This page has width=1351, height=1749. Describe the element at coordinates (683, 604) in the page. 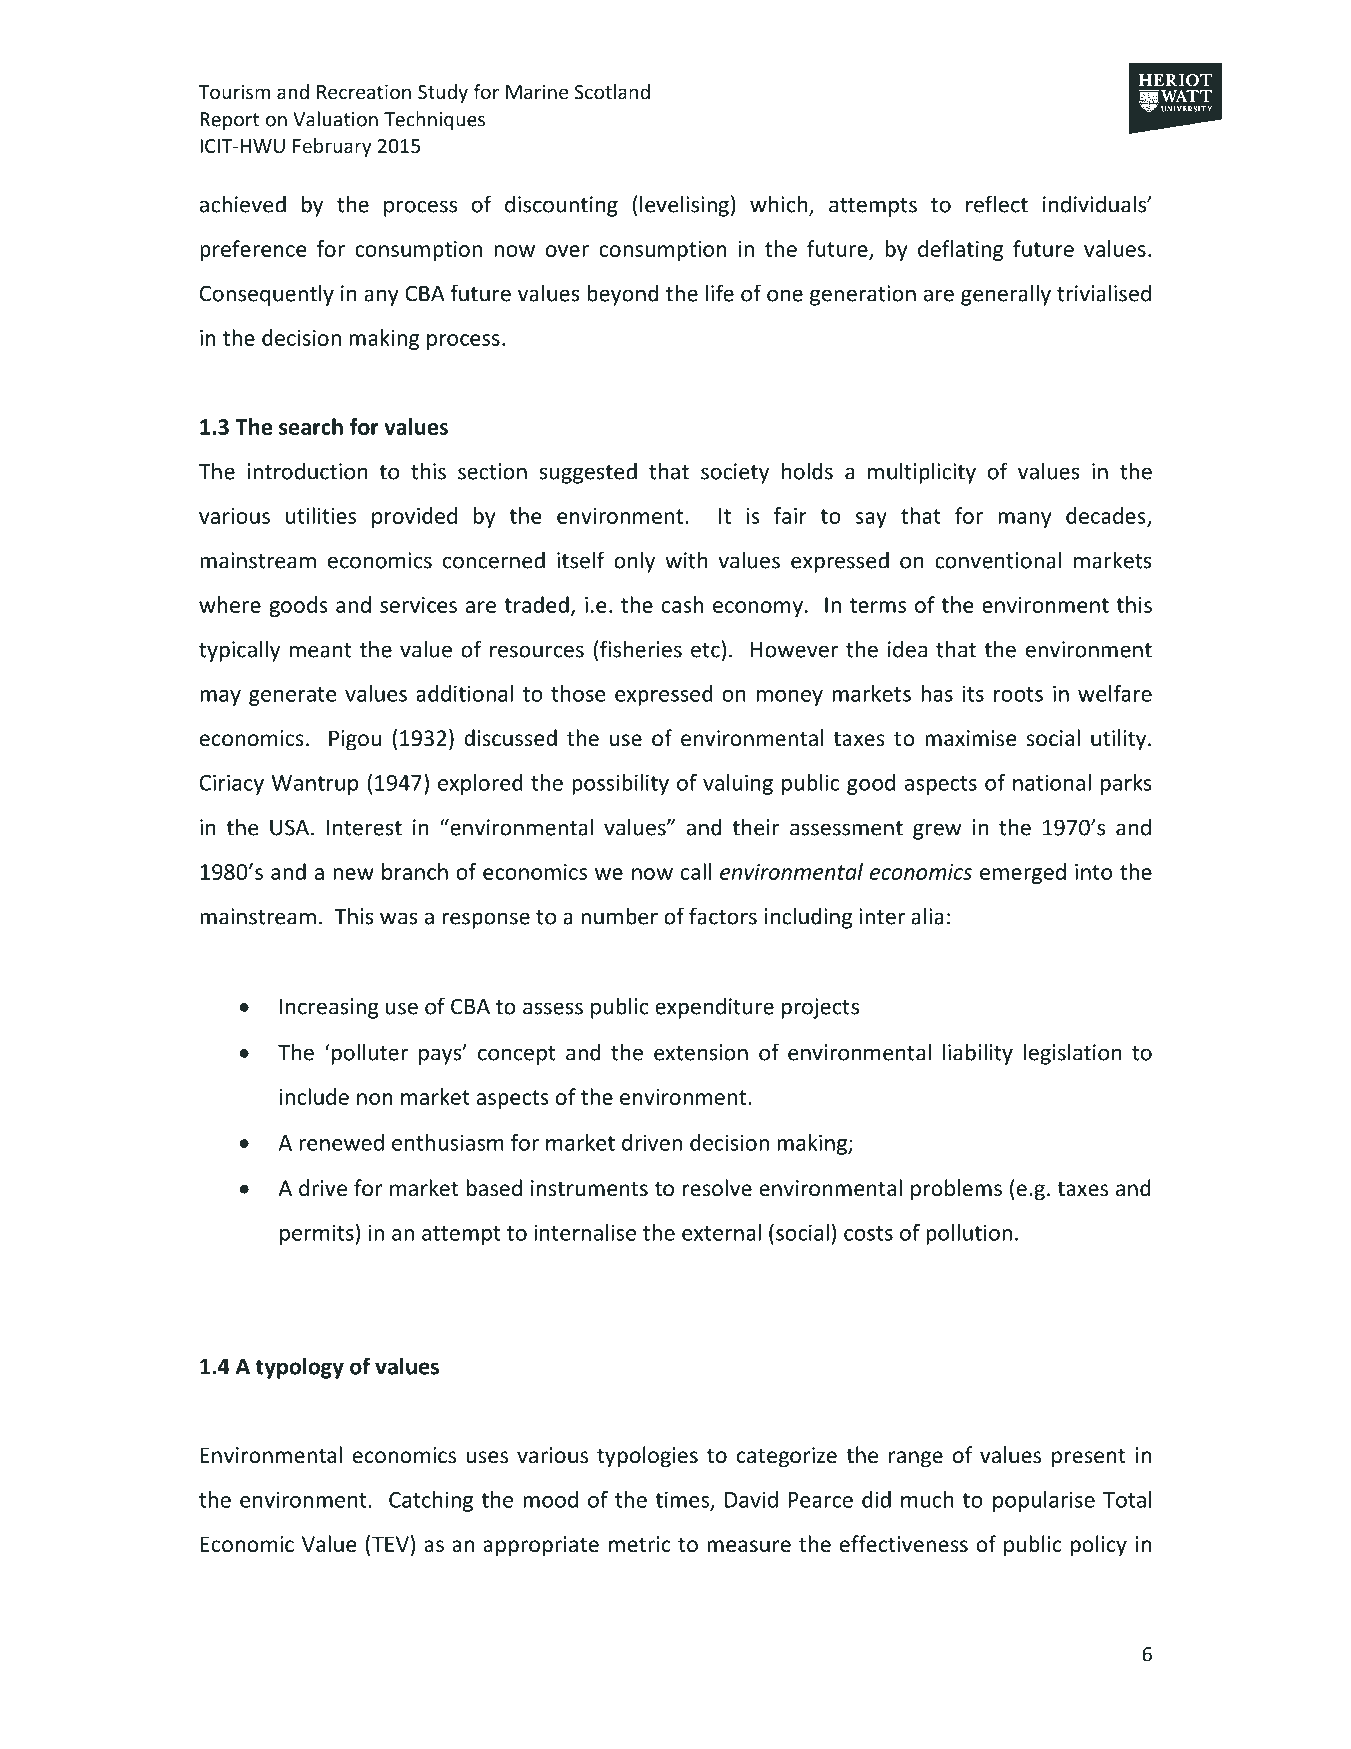

I see `cash` at that location.
